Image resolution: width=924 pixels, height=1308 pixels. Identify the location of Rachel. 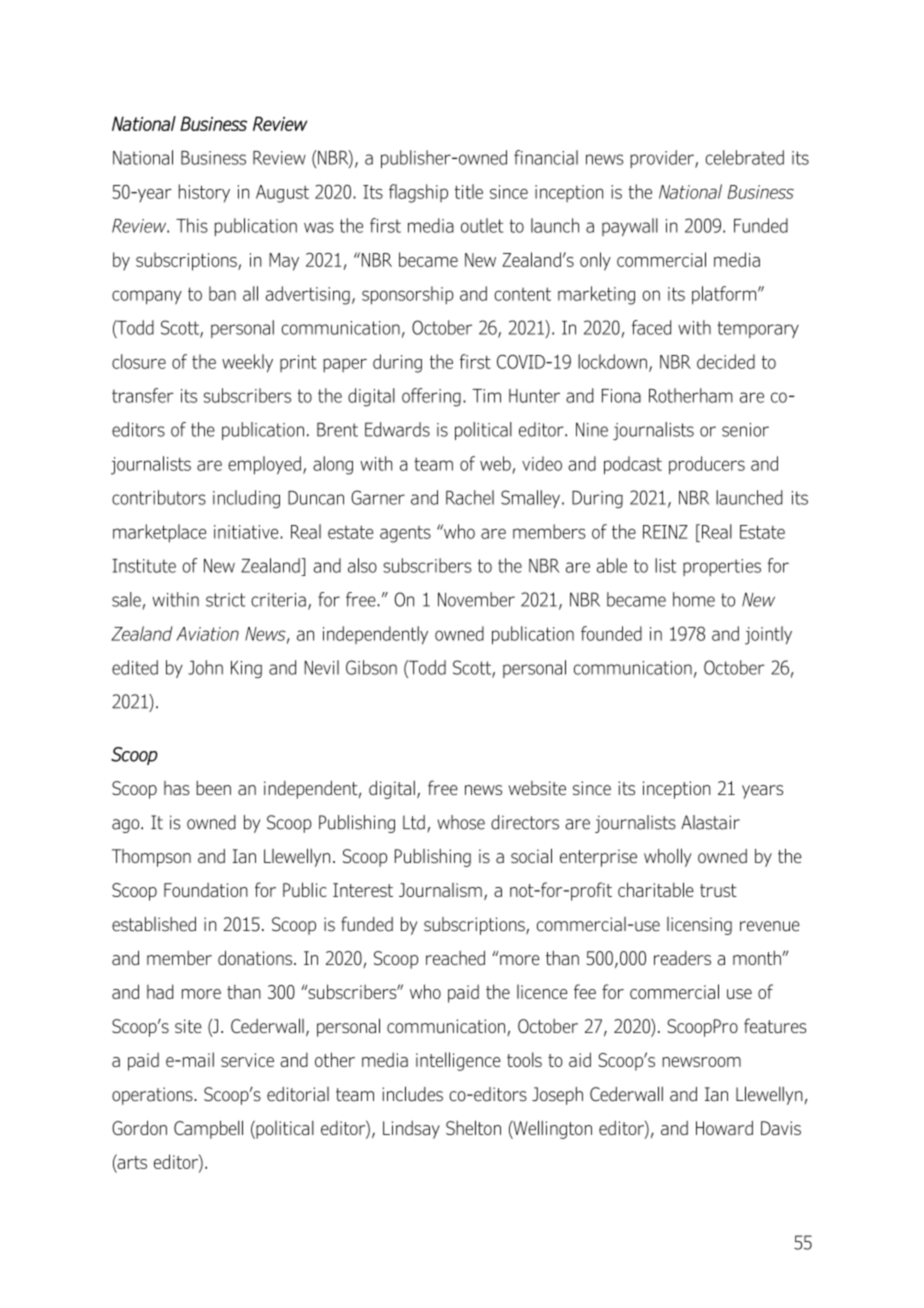
(470, 497).
